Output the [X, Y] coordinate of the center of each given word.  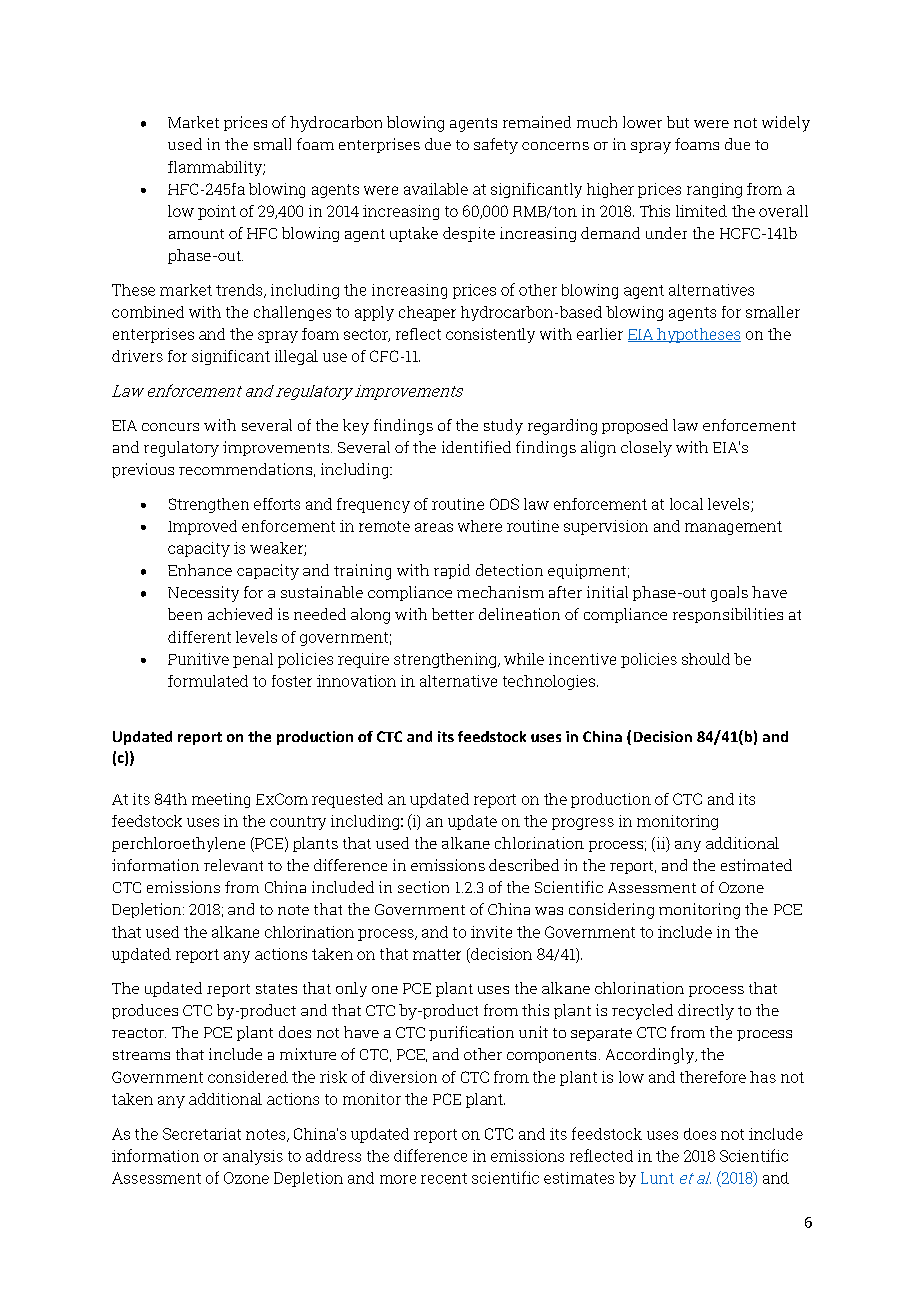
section [423, 887]
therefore [713, 1077]
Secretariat [202, 1134]
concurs [170, 427]
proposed [635, 426]
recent [444, 1178]
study [503, 427]
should [706, 659]
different [199, 637]
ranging [714, 190]
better [453, 614]
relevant [233, 865]
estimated [756, 865]
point [217, 212]
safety [496, 146]
